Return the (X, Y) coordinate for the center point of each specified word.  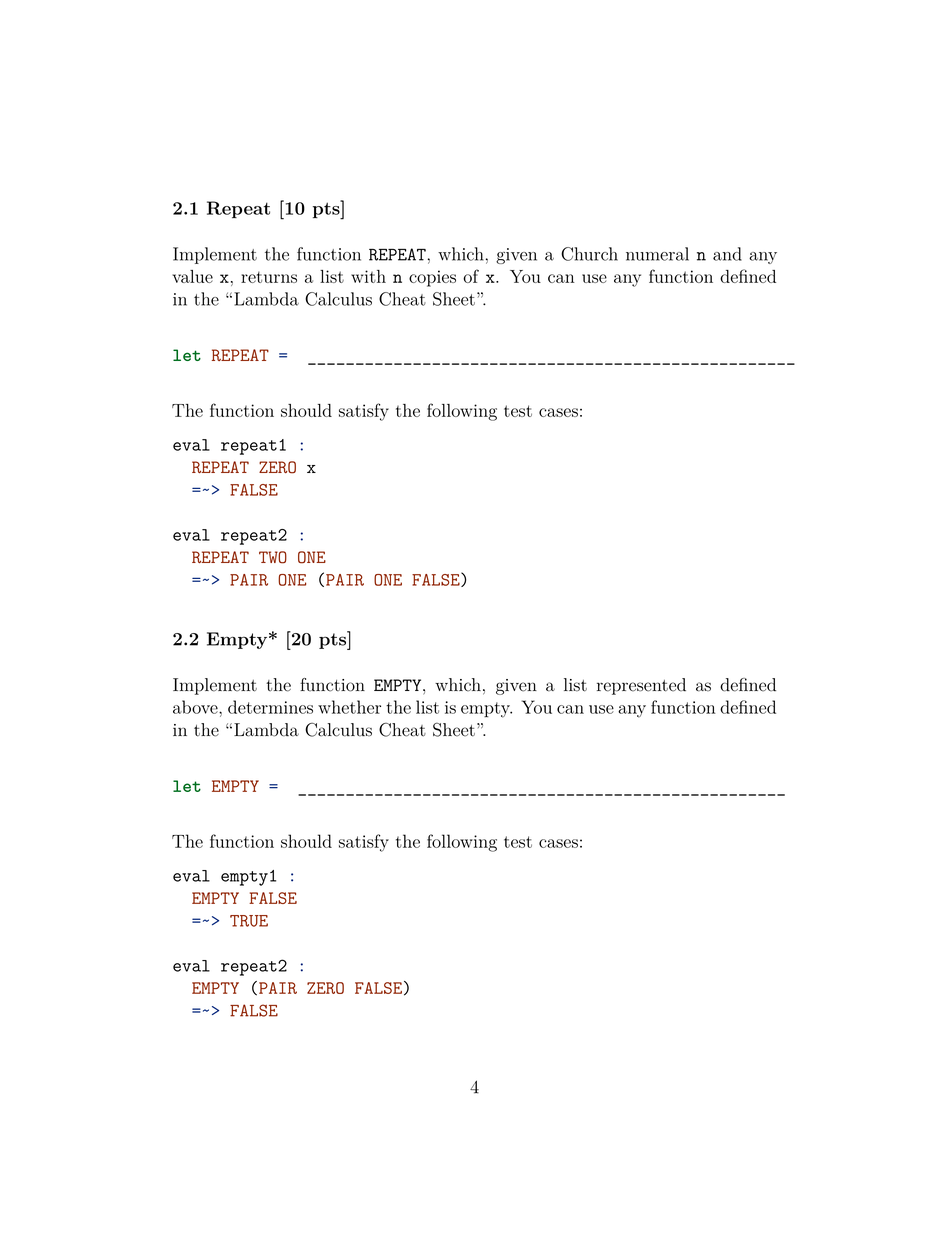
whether (349, 707)
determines (270, 707)
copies (432, 278)
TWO (273, 557)
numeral (657, 254)
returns (269, 277)
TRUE (249, 921)
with (368, 276)
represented (641, 686)
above (196, 707)
